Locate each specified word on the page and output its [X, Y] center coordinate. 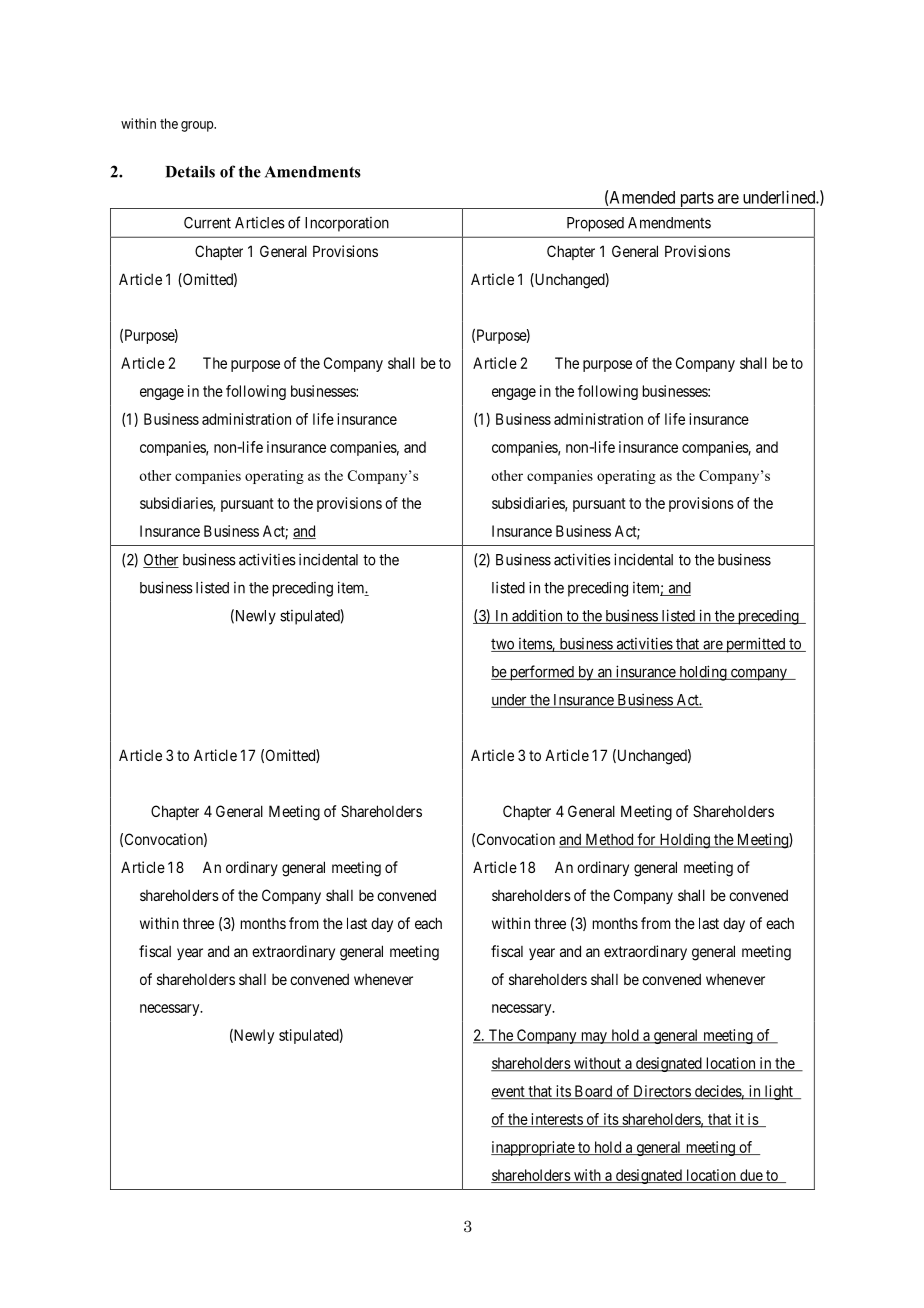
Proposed [595, 224]
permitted [756, 645]
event [509, 1092]
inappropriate [533, 1148]
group [198, 126]
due [751, 1176]
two [503, 645]
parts [696, 200]
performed [541, 673]
